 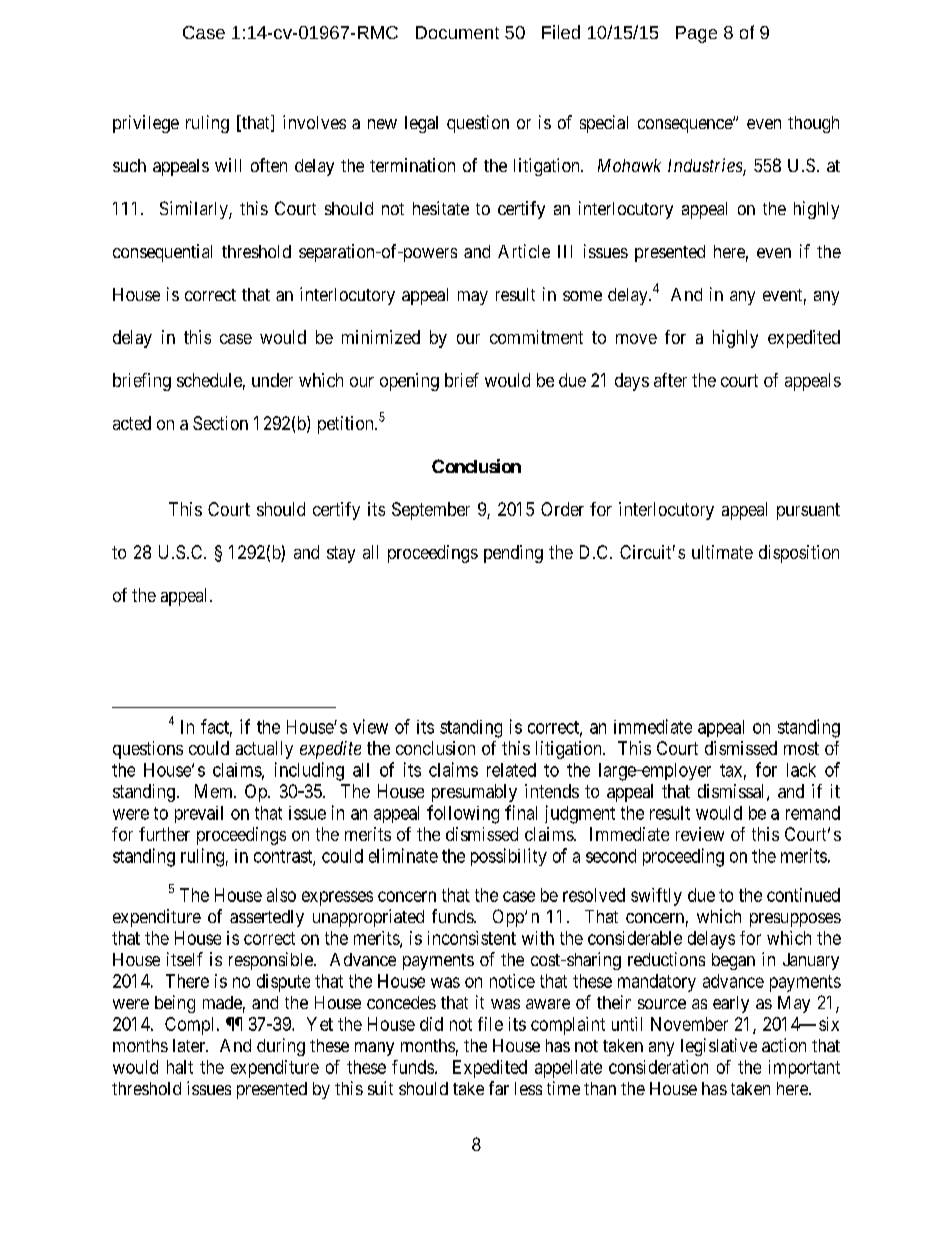 I want to click on stay, so click(x=341, y=554).
